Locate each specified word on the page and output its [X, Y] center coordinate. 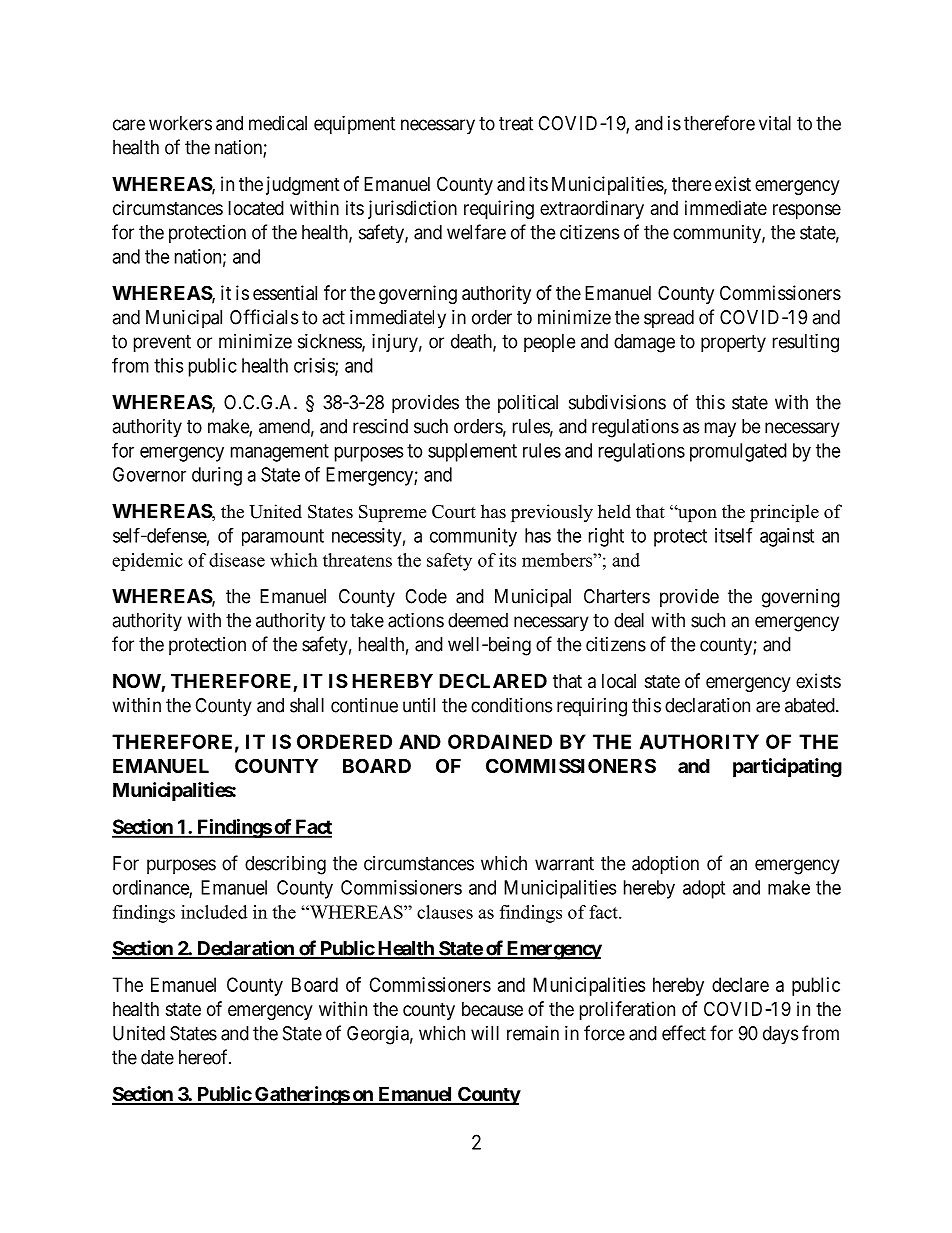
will [485, 1033]
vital [775, 123]
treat [516, 124]
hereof [205, 1057]
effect [684, 1033]
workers [180, 123]
